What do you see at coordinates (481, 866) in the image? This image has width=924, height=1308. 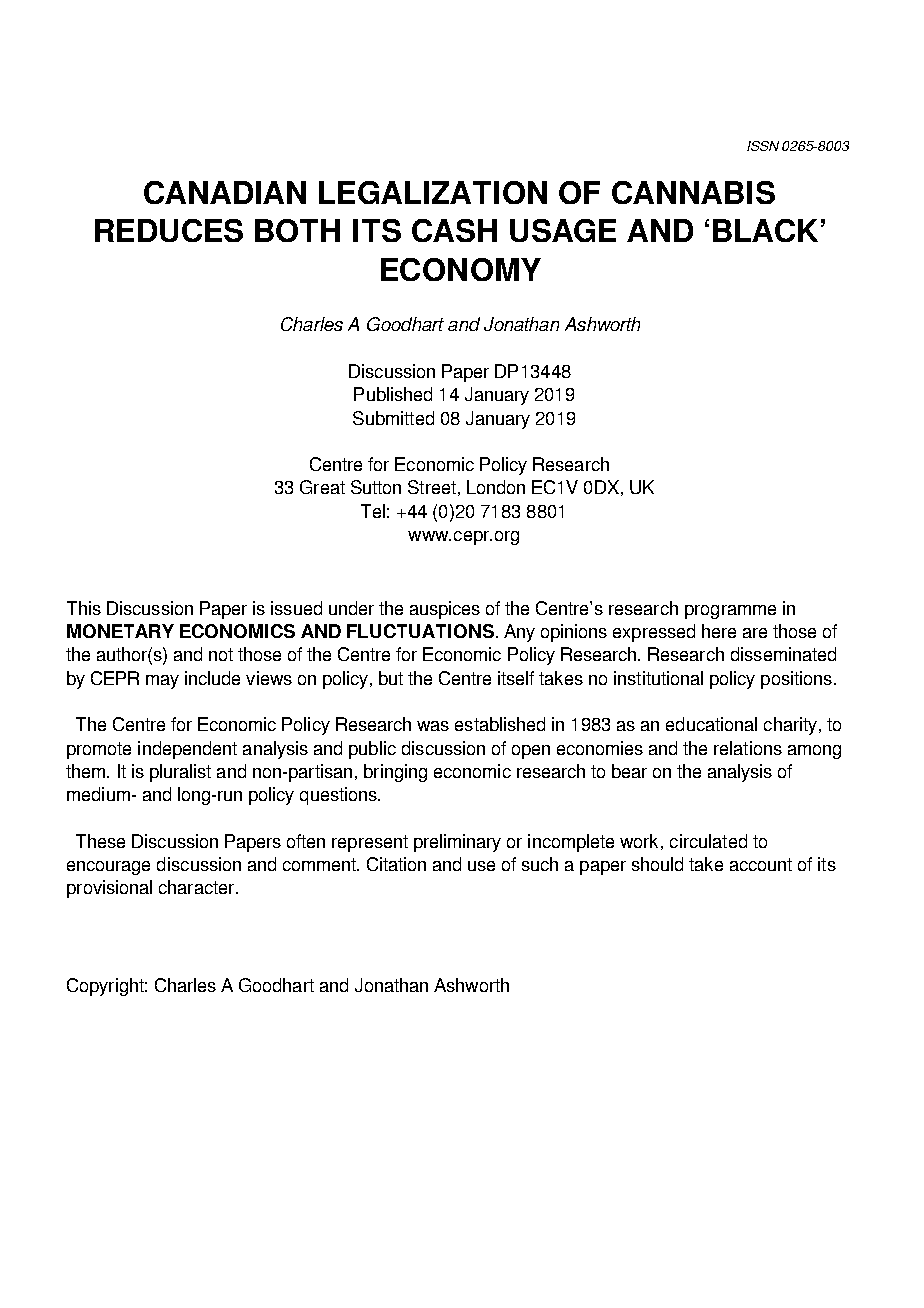 I see `use` at bounding box center [481, 866].
